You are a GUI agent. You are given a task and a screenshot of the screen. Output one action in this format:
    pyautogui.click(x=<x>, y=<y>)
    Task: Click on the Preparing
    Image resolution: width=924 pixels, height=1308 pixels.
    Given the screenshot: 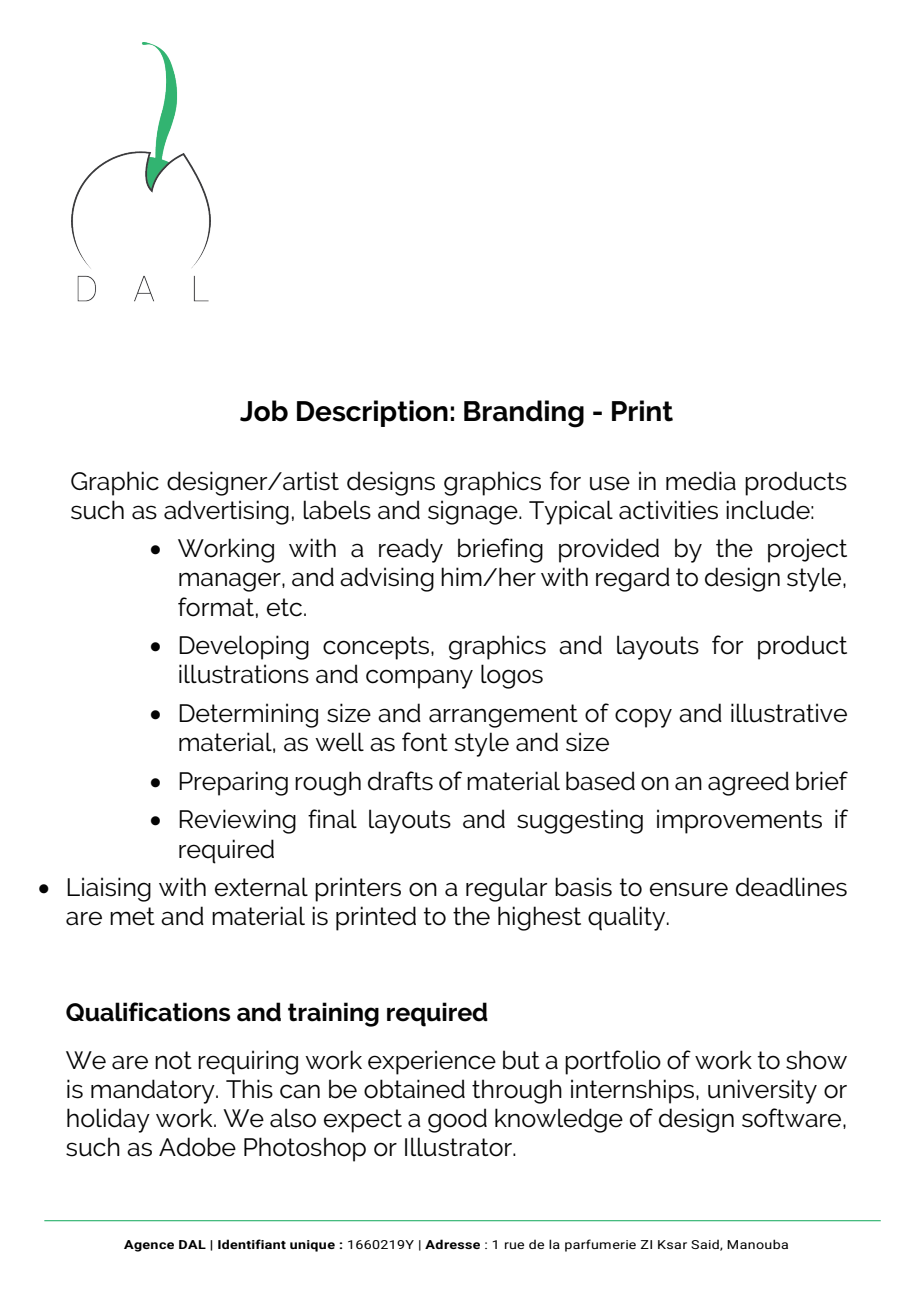 What is the action you would take?
    pyautogui.click(x=233, y=783)
